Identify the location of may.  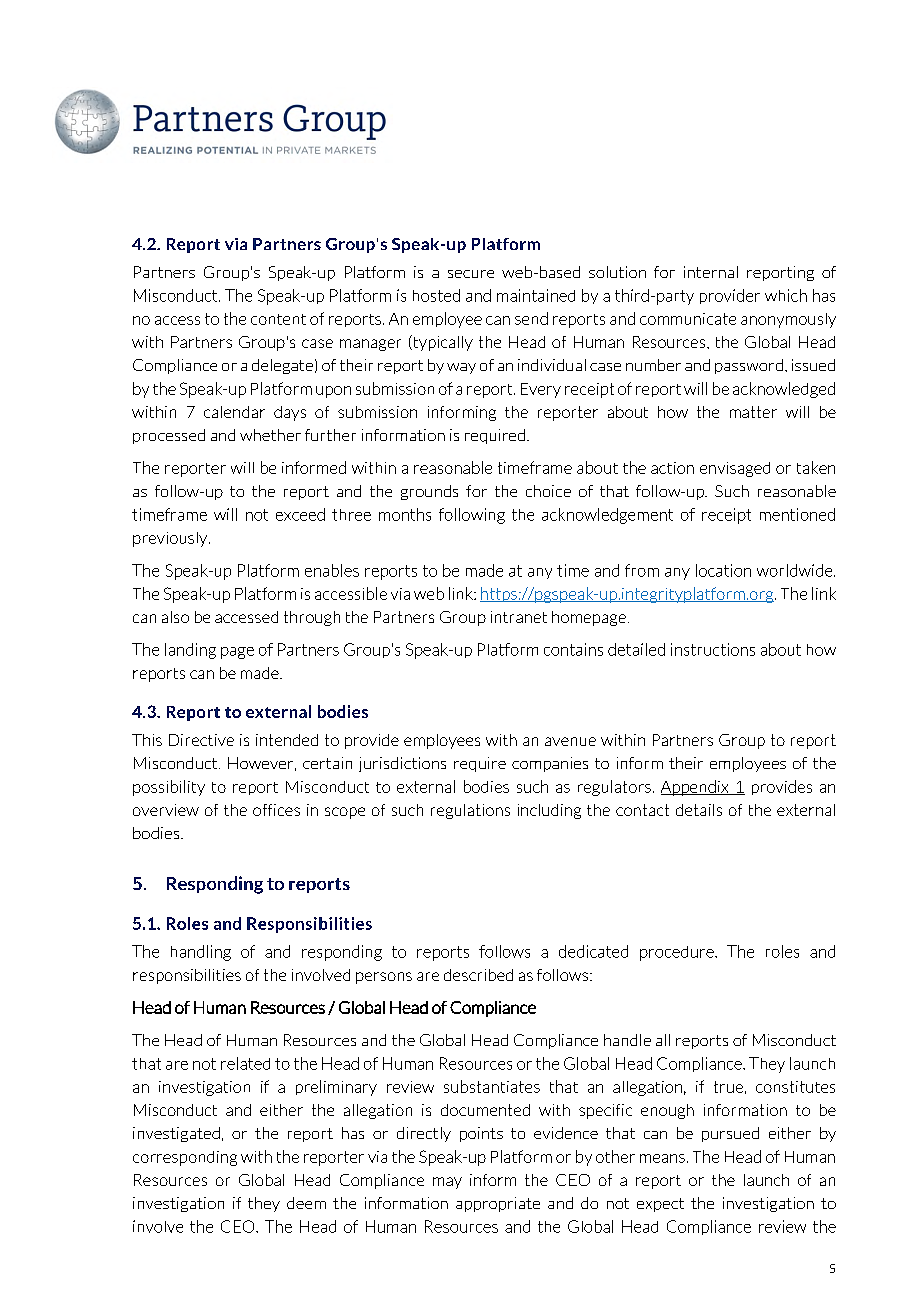
(447, 1183).
